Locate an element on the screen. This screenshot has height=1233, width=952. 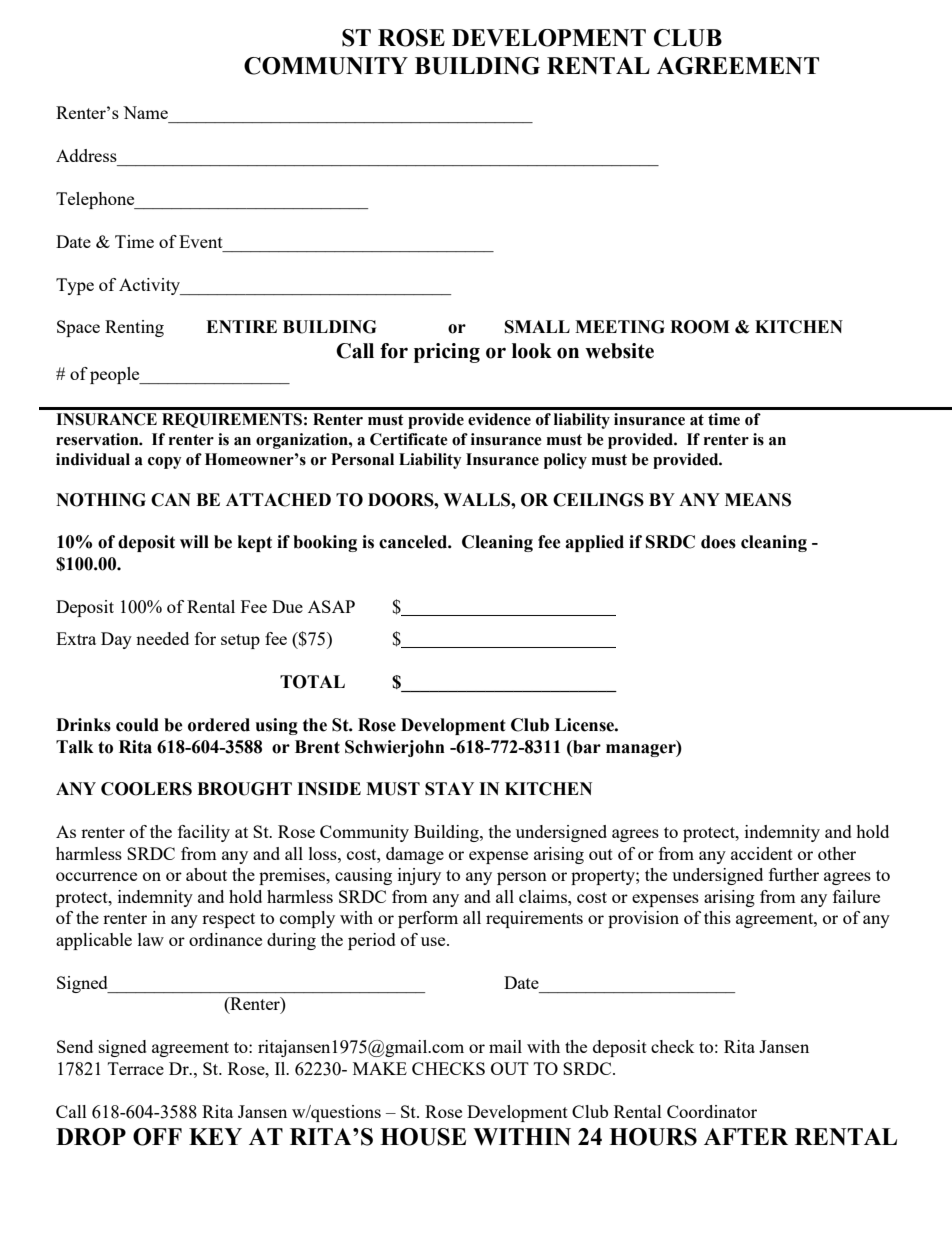
AFTER is located at coordinates (746, 1136).
